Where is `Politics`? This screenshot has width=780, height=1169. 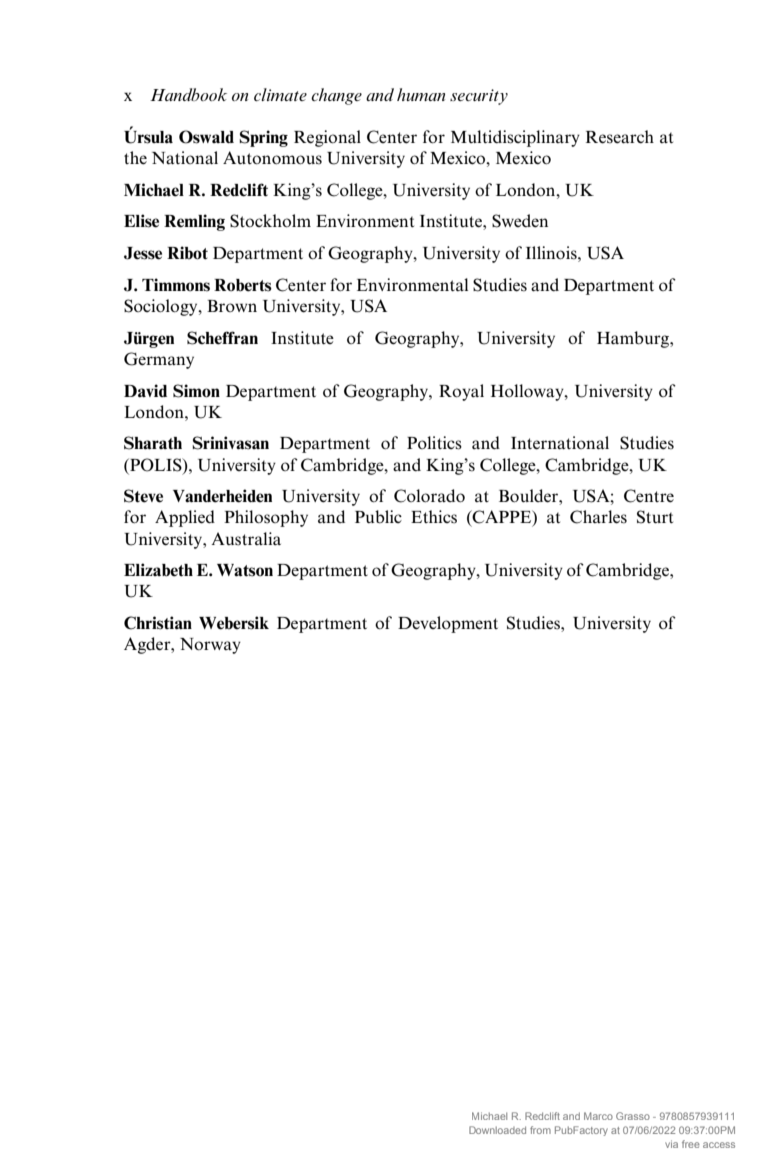
Politics is located at coordinates (434, 443).
